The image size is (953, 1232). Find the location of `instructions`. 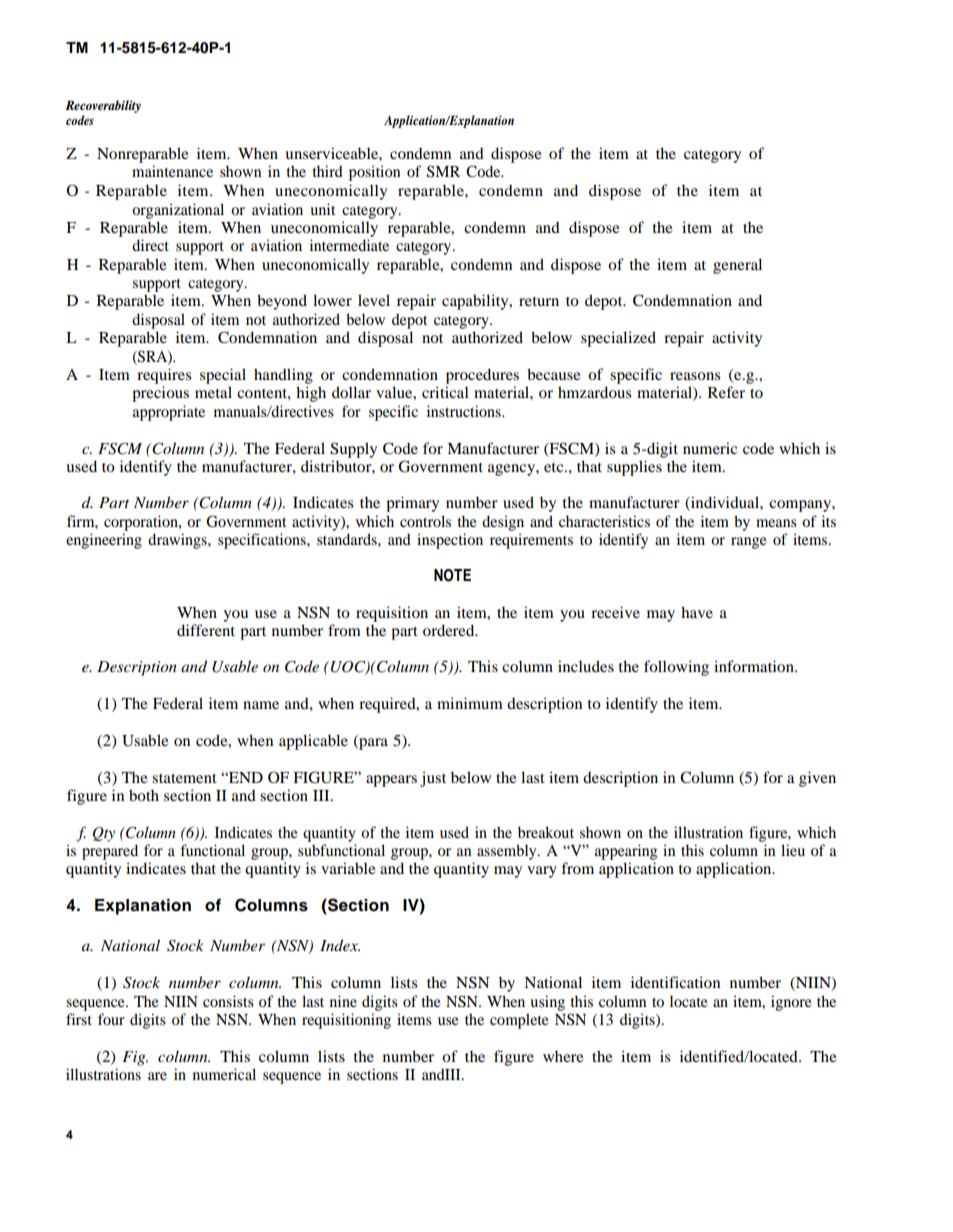

instructions is located at coordinates (465, 411).
